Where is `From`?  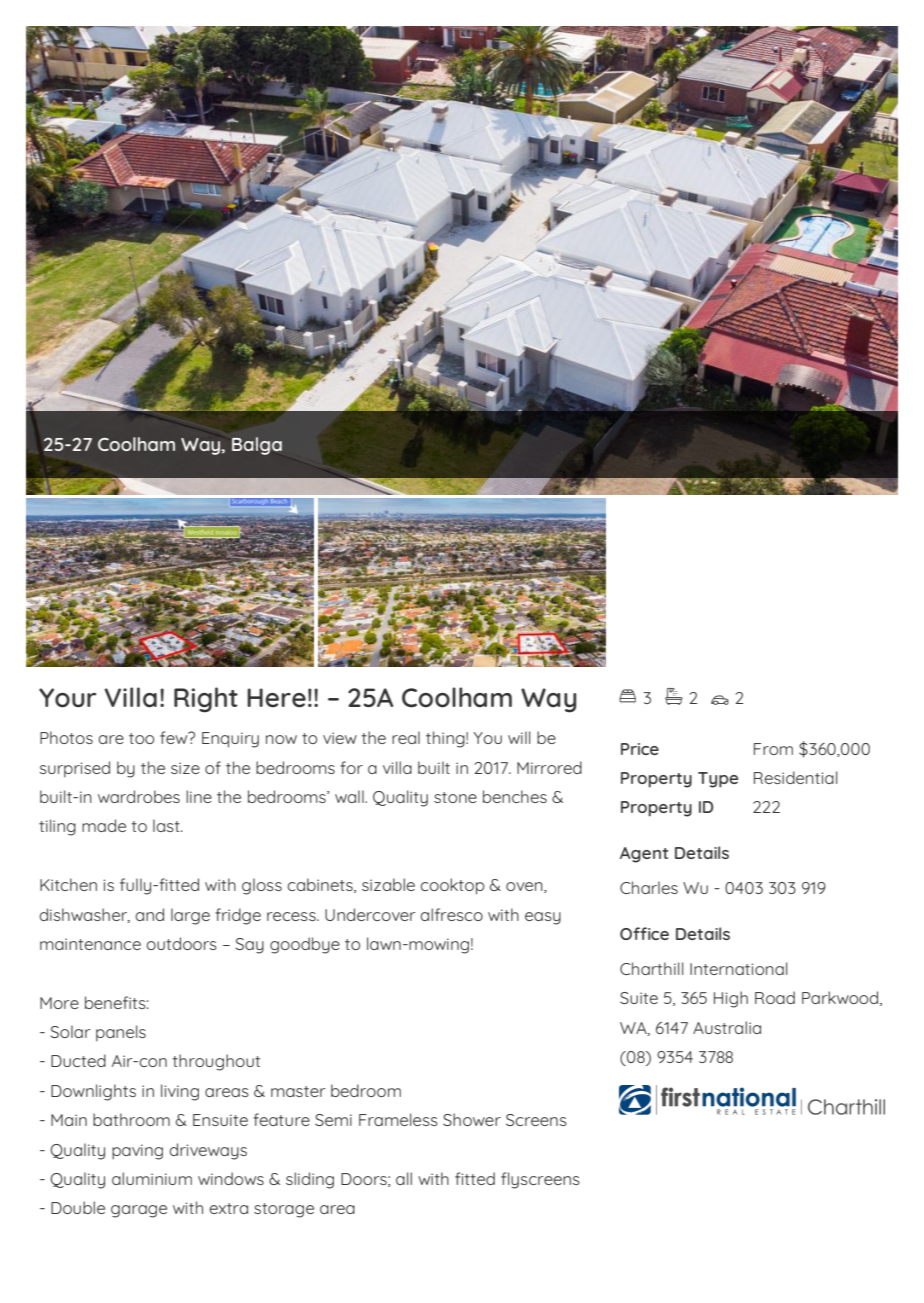
From is located at coordinates (773, 749).
